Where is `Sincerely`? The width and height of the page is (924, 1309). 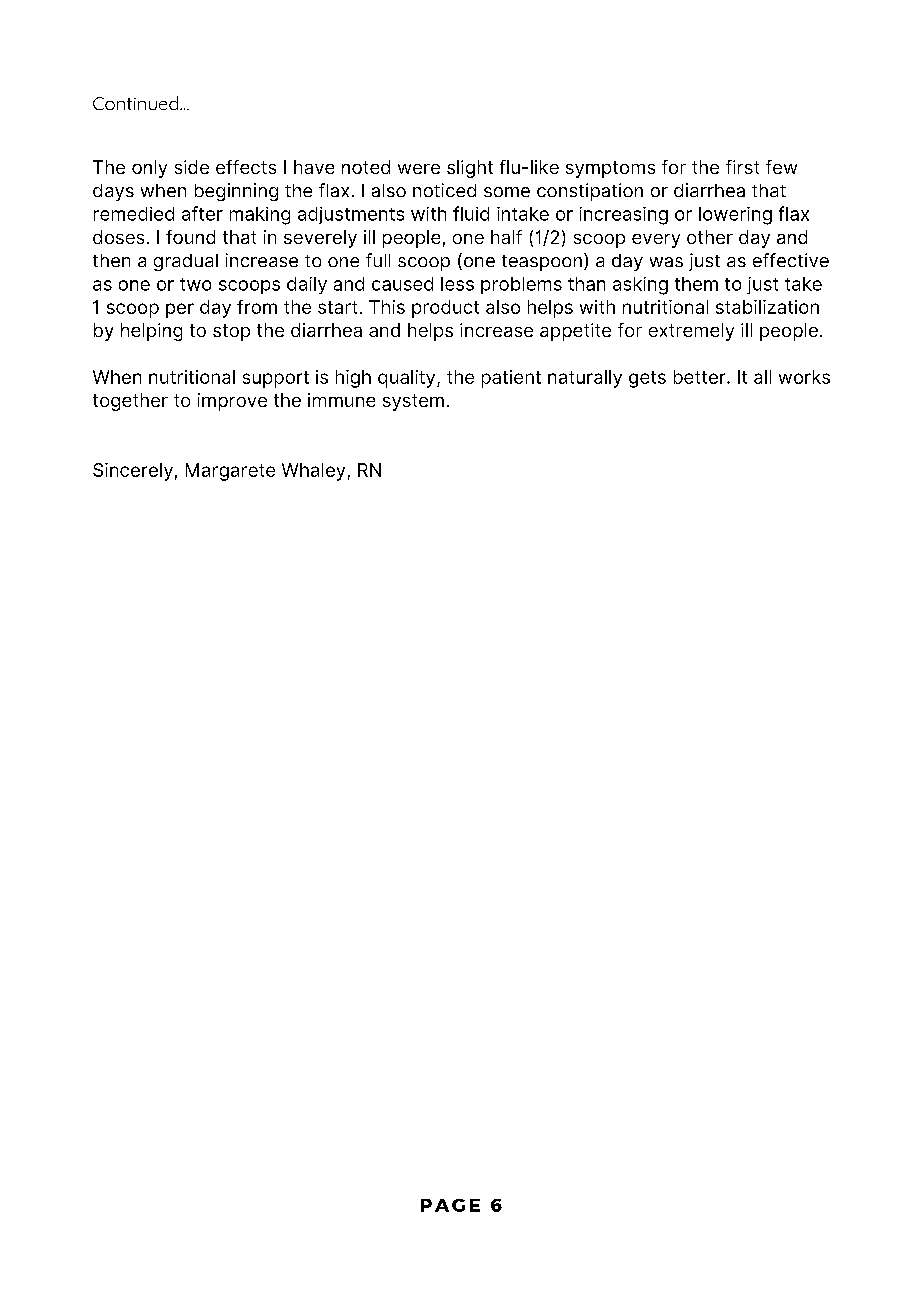 Sincerely is located at coordinates (133, 472).
